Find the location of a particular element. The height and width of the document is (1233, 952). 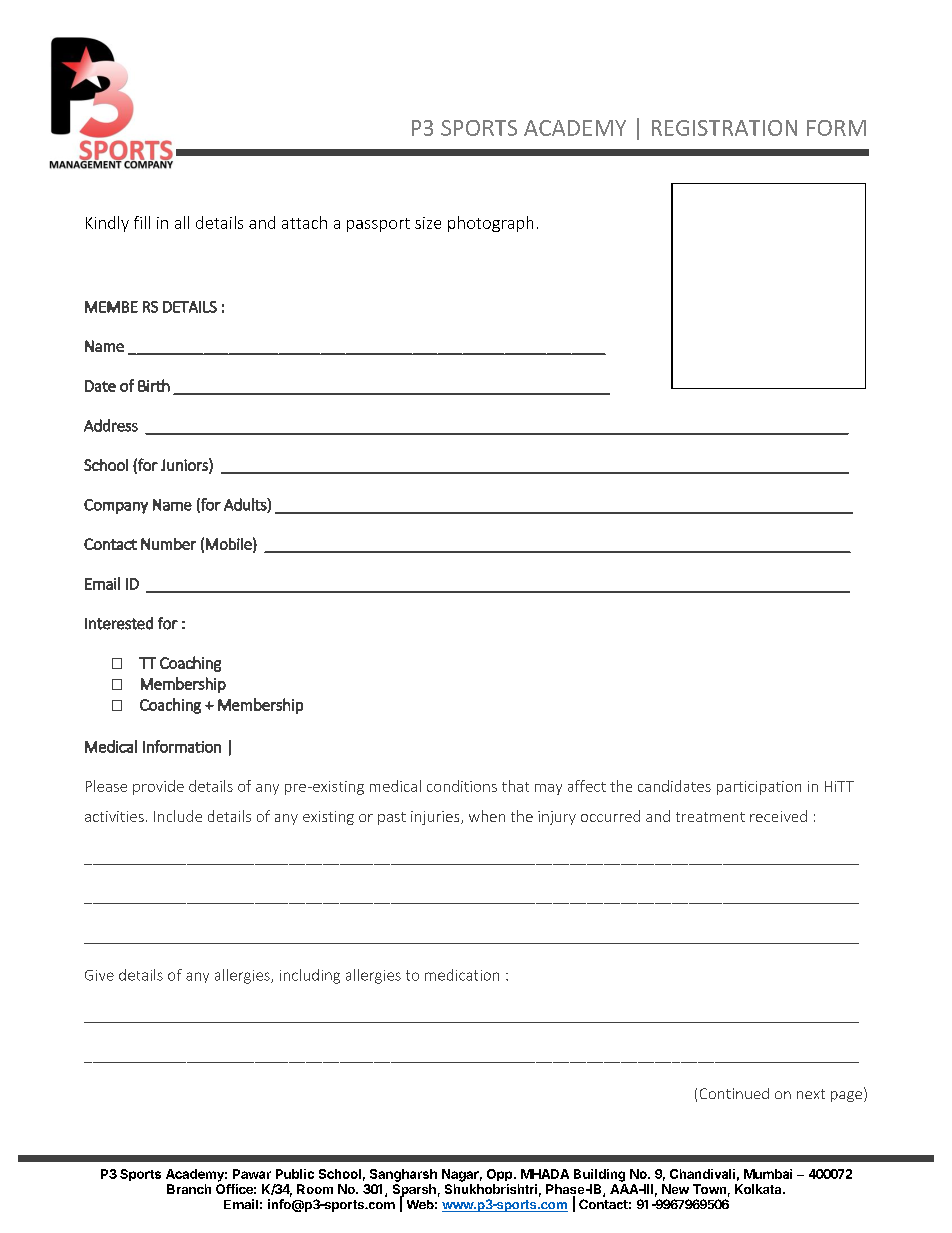

photograph is located at coordinates (490, 224).
